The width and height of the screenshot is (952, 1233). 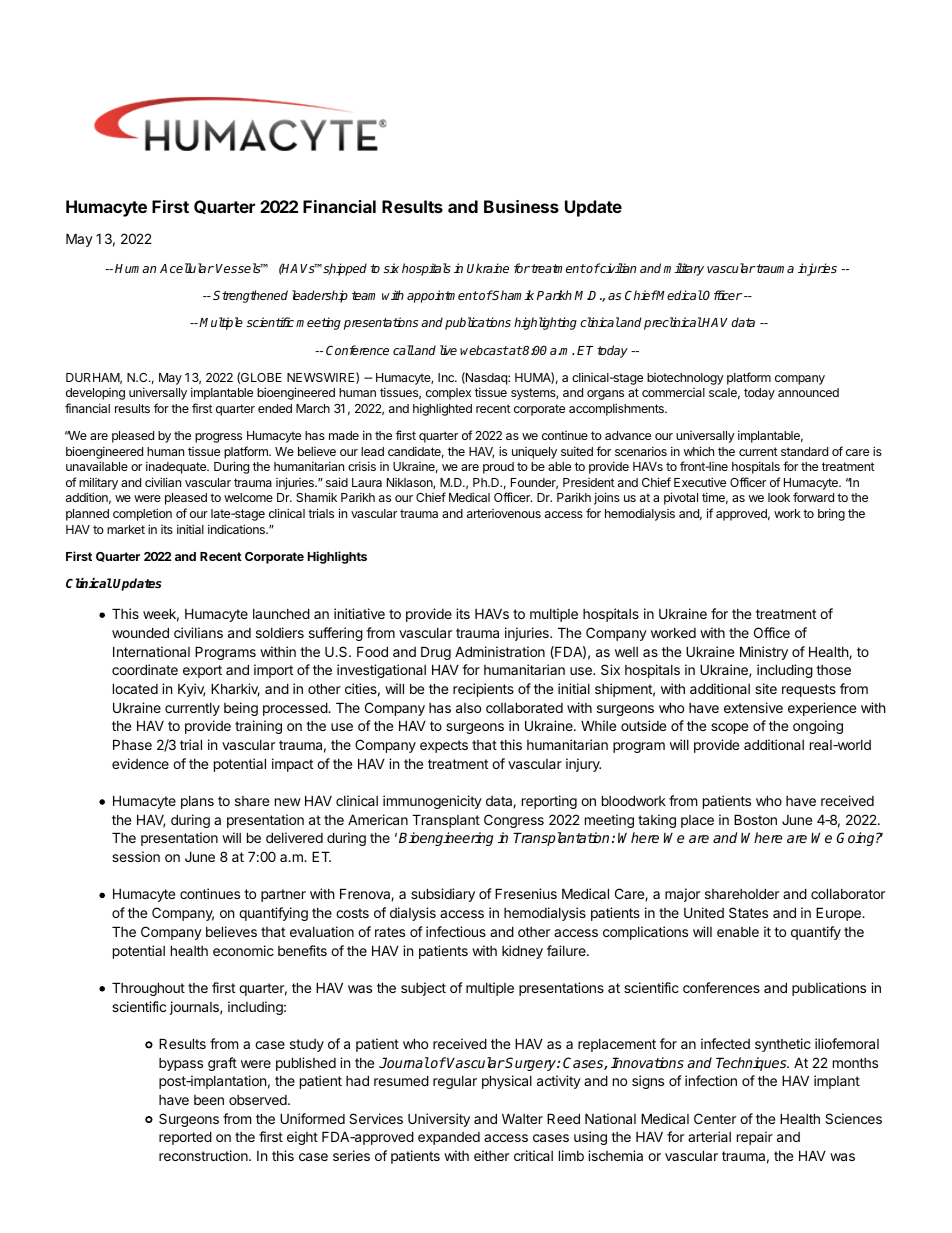 I want to click on highlighted, so click(x=442, y=409).
